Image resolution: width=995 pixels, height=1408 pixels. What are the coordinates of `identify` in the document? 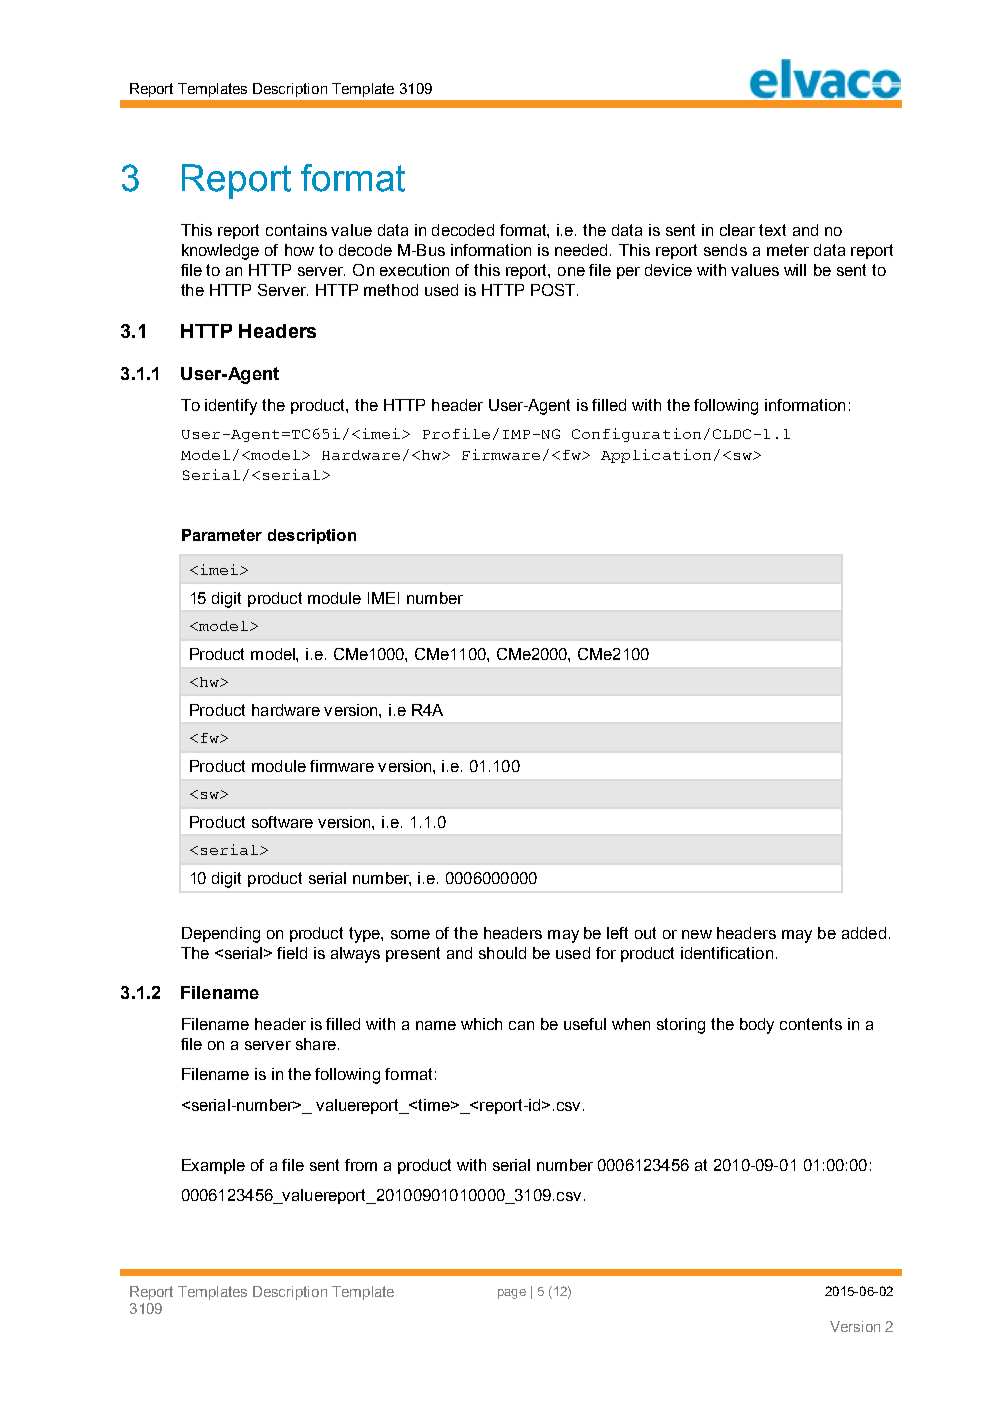 It's located at (231, 407).
